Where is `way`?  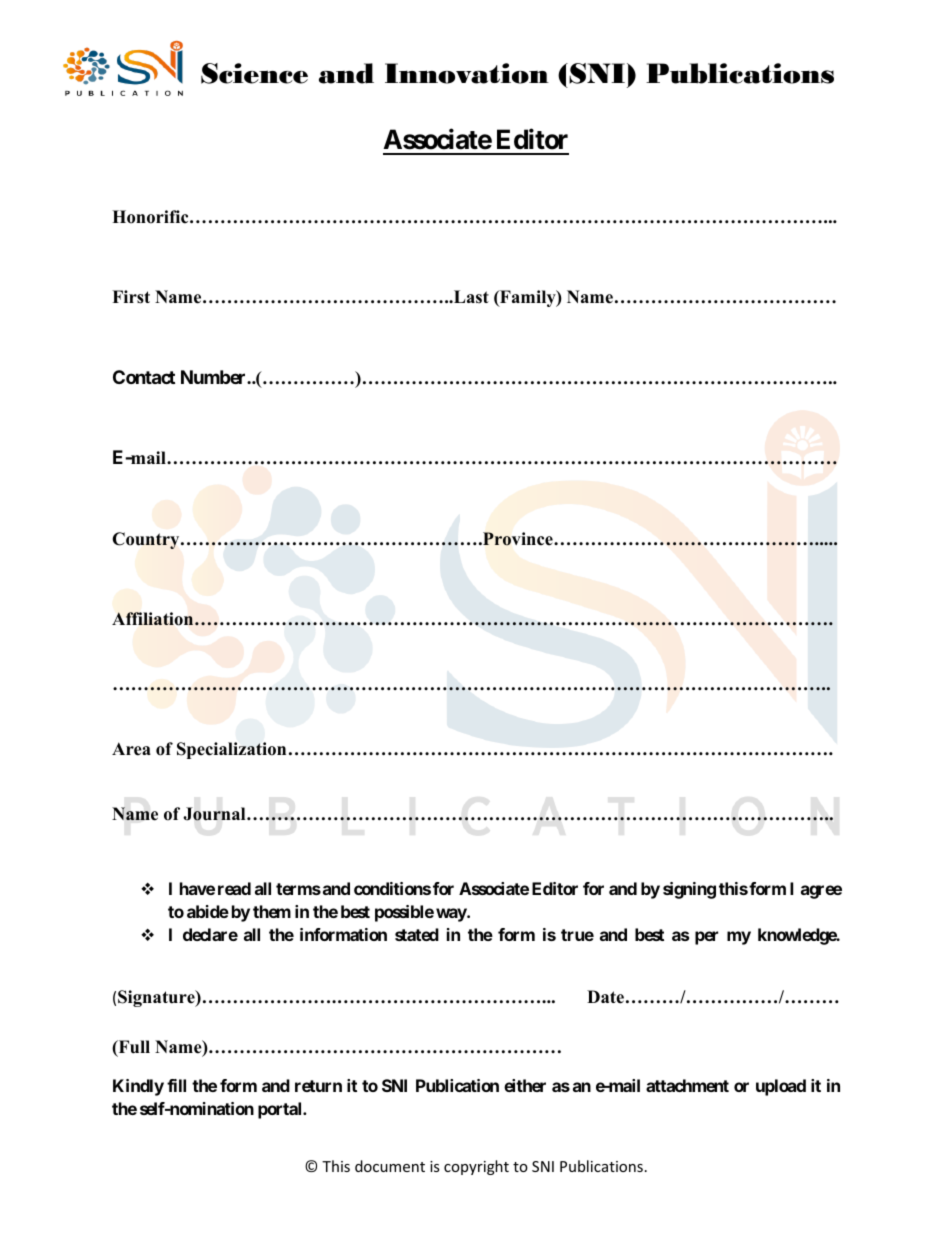 way is located at coordinates (452, 915).
